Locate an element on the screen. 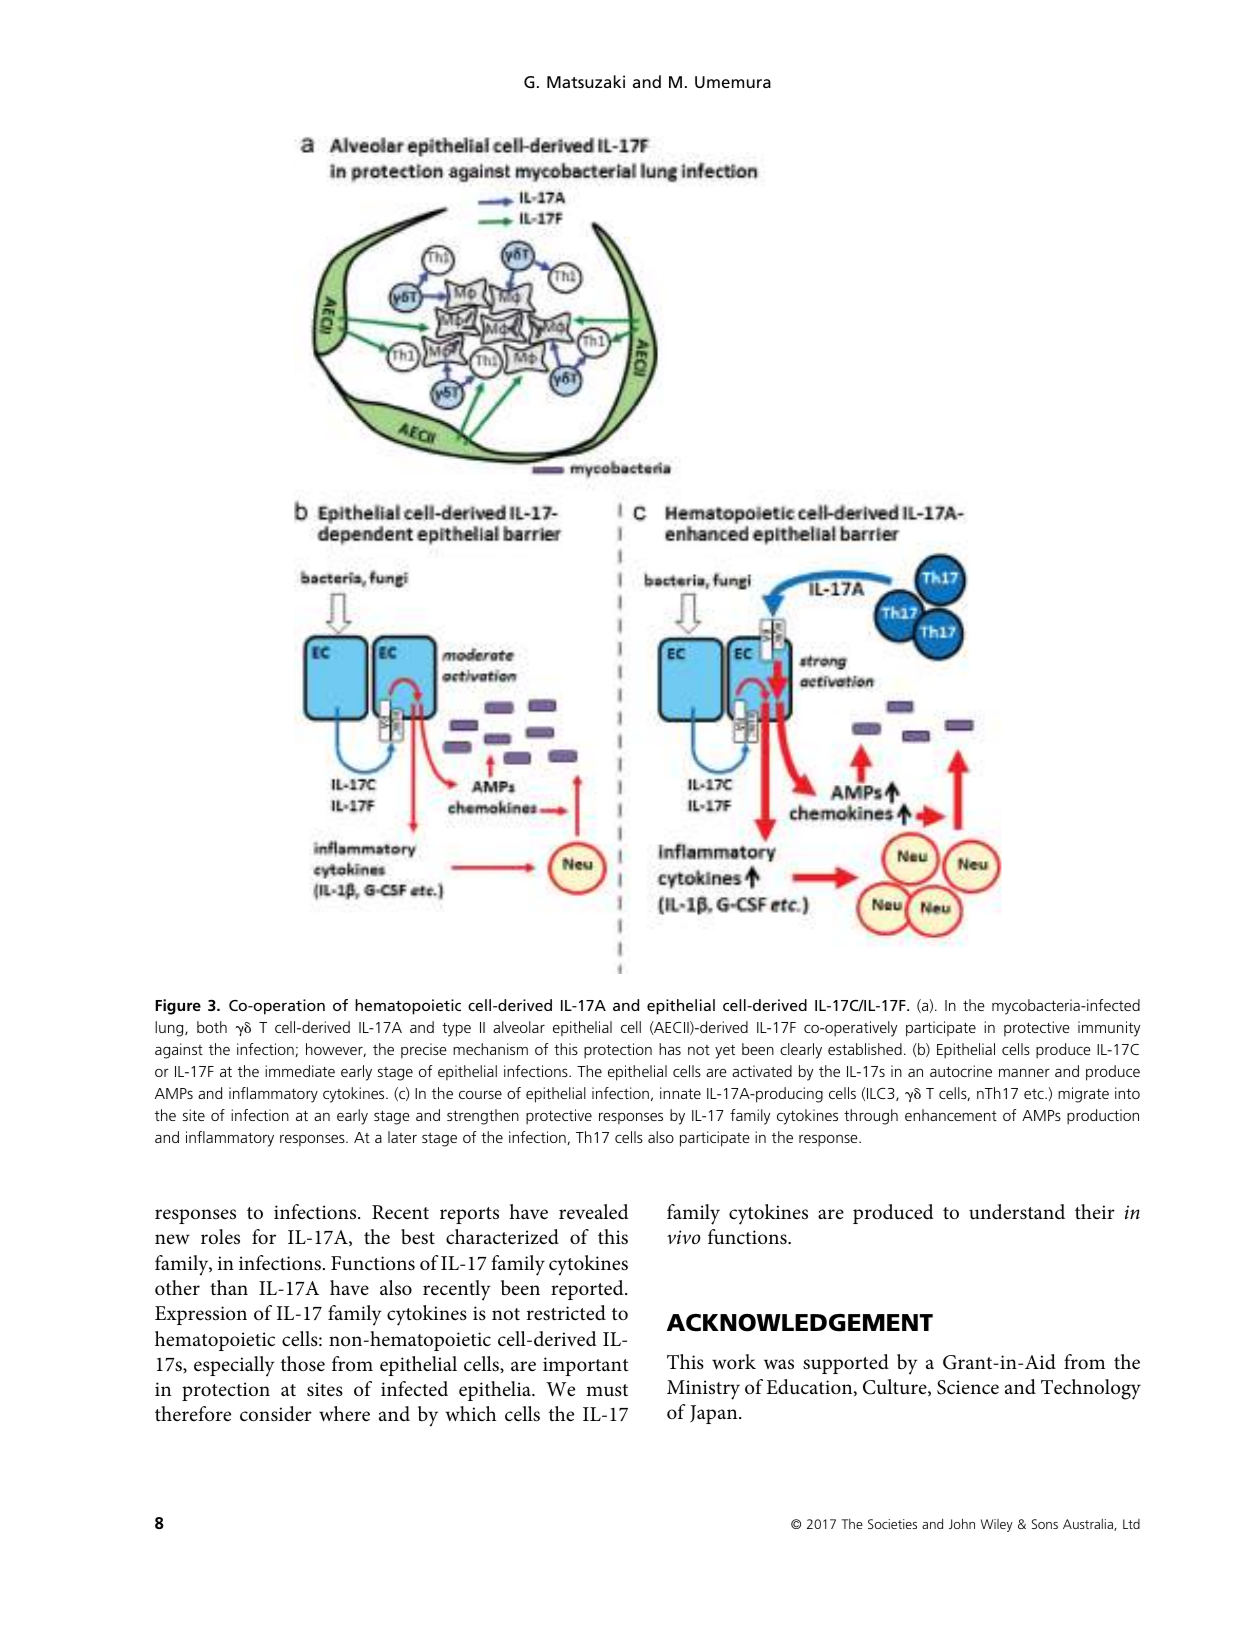 The width and height of the screenshot is (1254, 1642). reported is located at coordinates (588, 1290).
